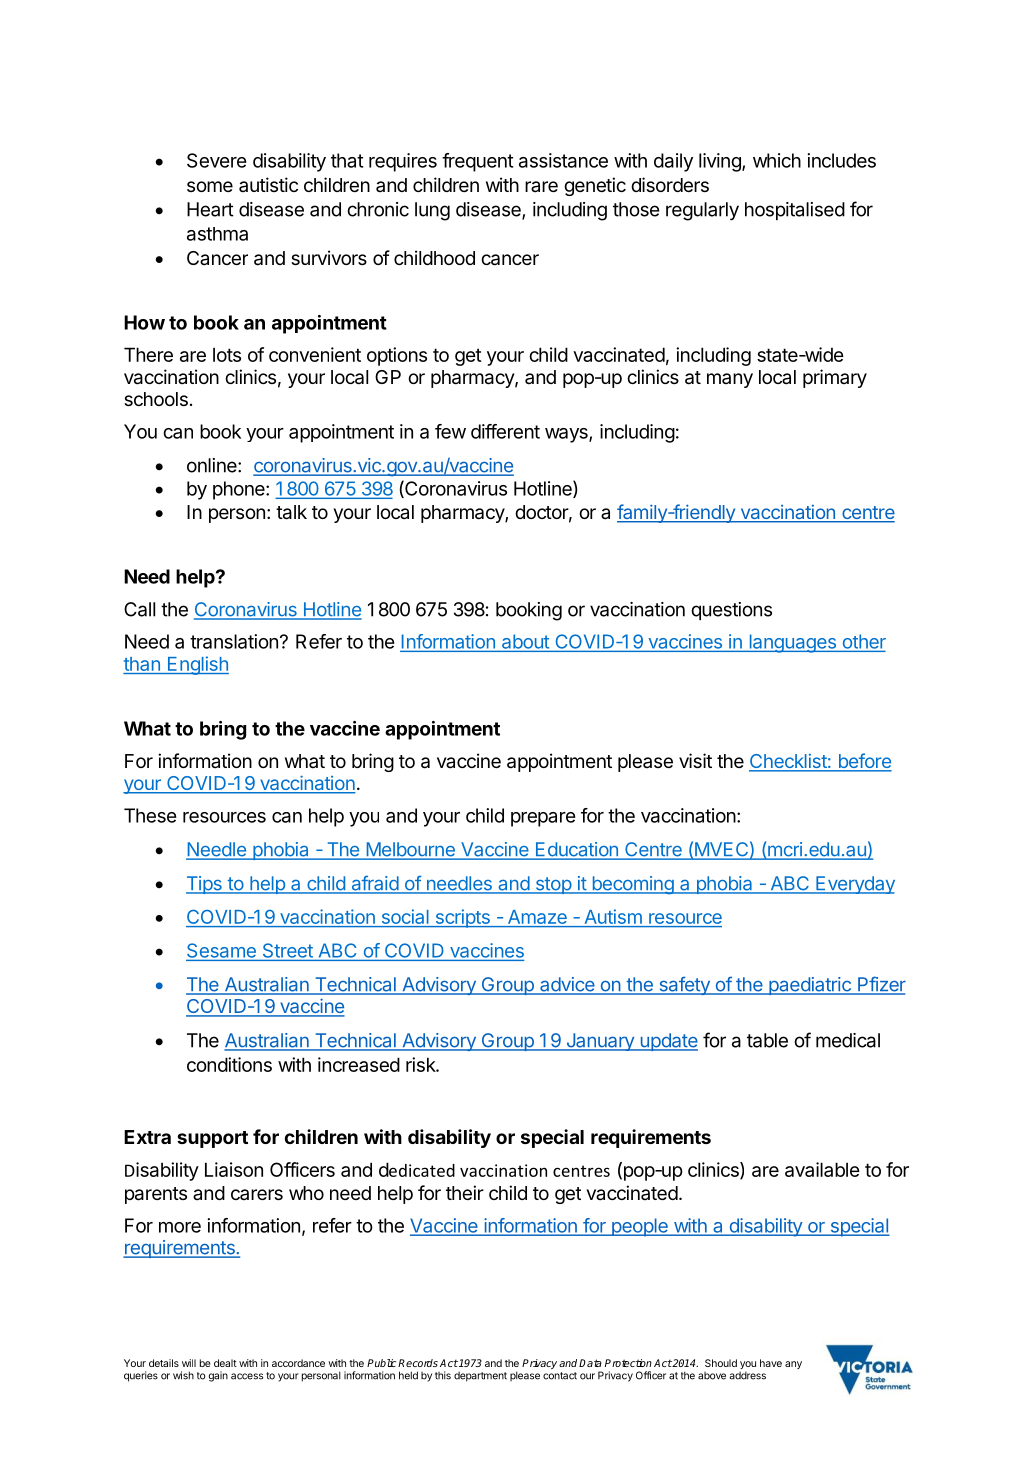  I want to click on dealt, so click(225, 1363).
